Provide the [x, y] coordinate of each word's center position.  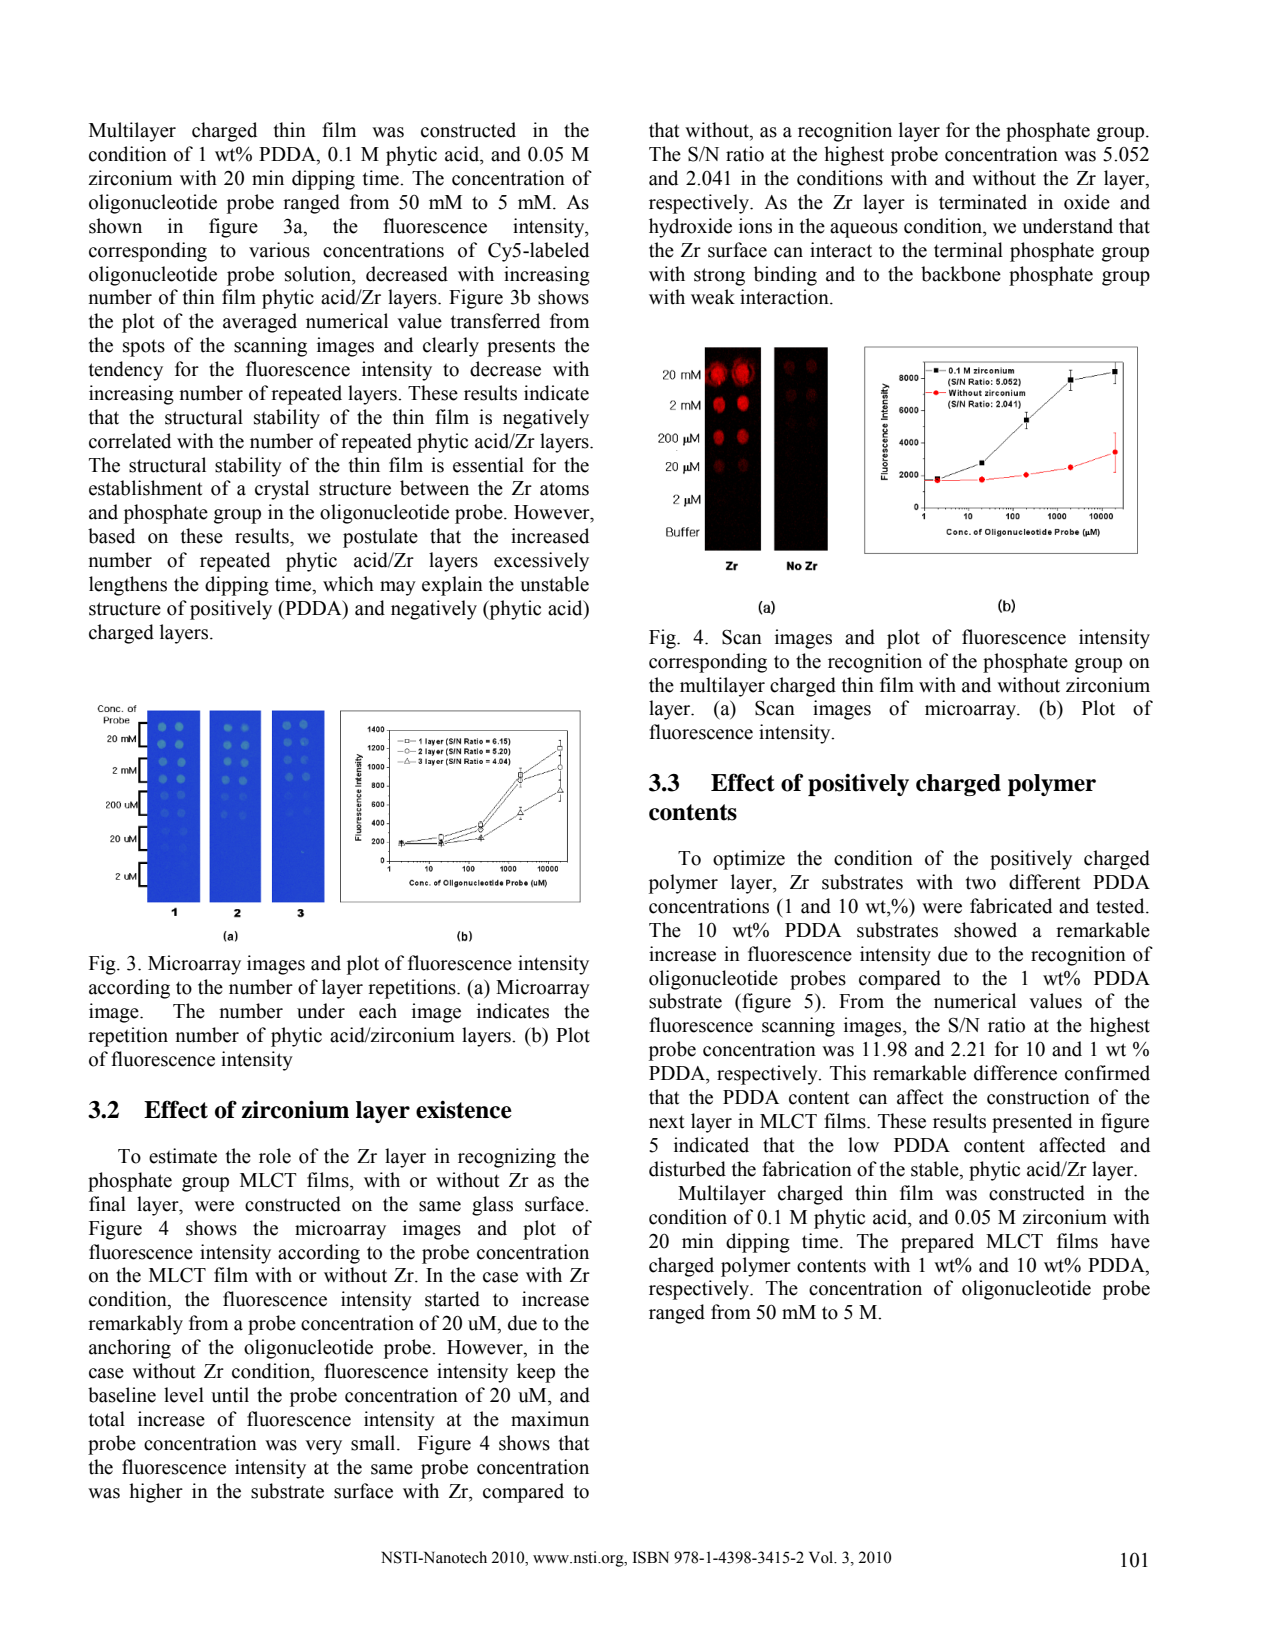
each [378, 1011]
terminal [968, 250]
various [279, 250]
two [981, 883]
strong [719, 277]
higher [156, 1493]
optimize [749, 860]
